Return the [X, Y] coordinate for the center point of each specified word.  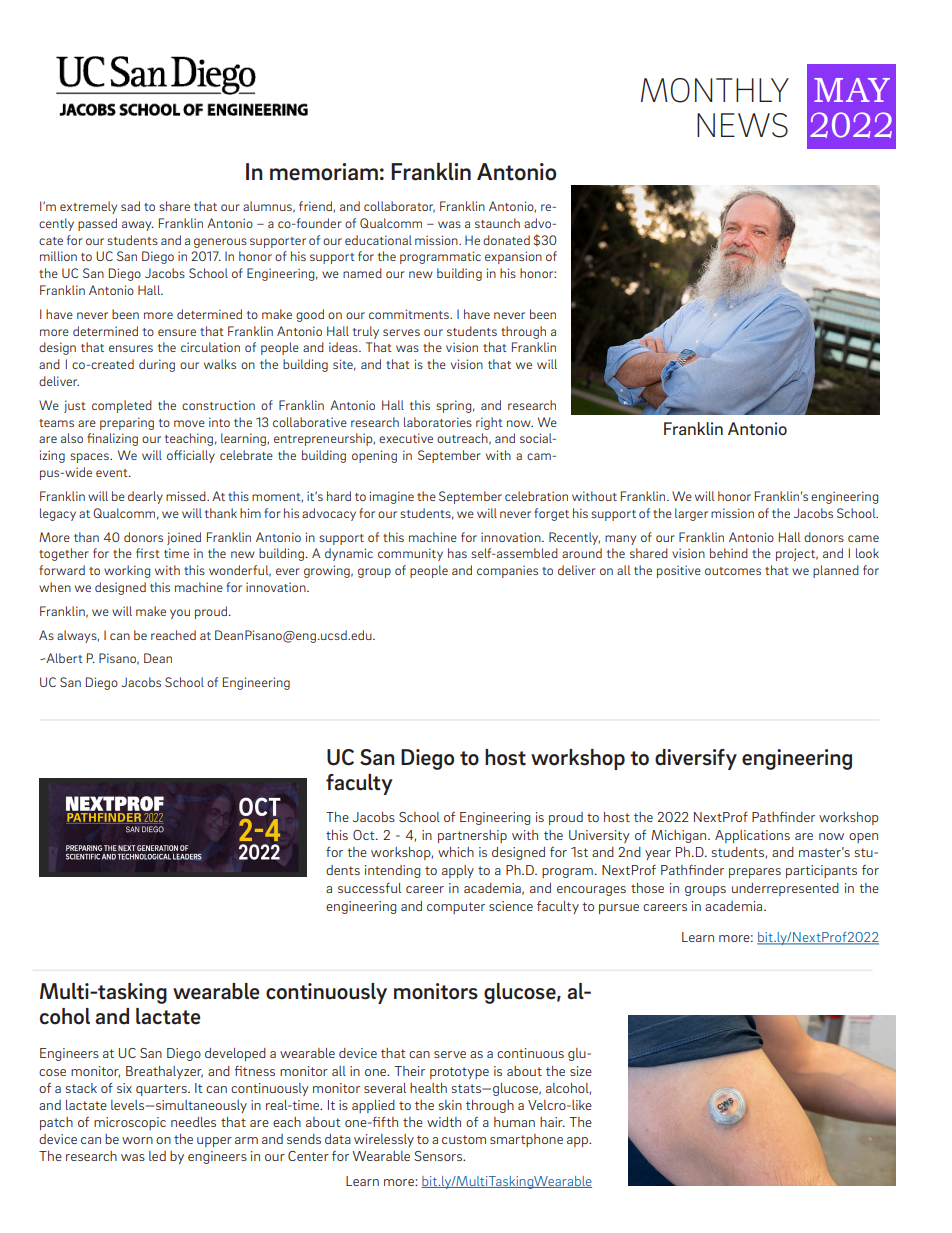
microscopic [130, 1123]
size [581, 1071]
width [444, 1122]
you [180, 614]
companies [507, 571]
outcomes [733, 571]
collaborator [399, 207]
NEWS [742, 125]
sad [130, 206]
